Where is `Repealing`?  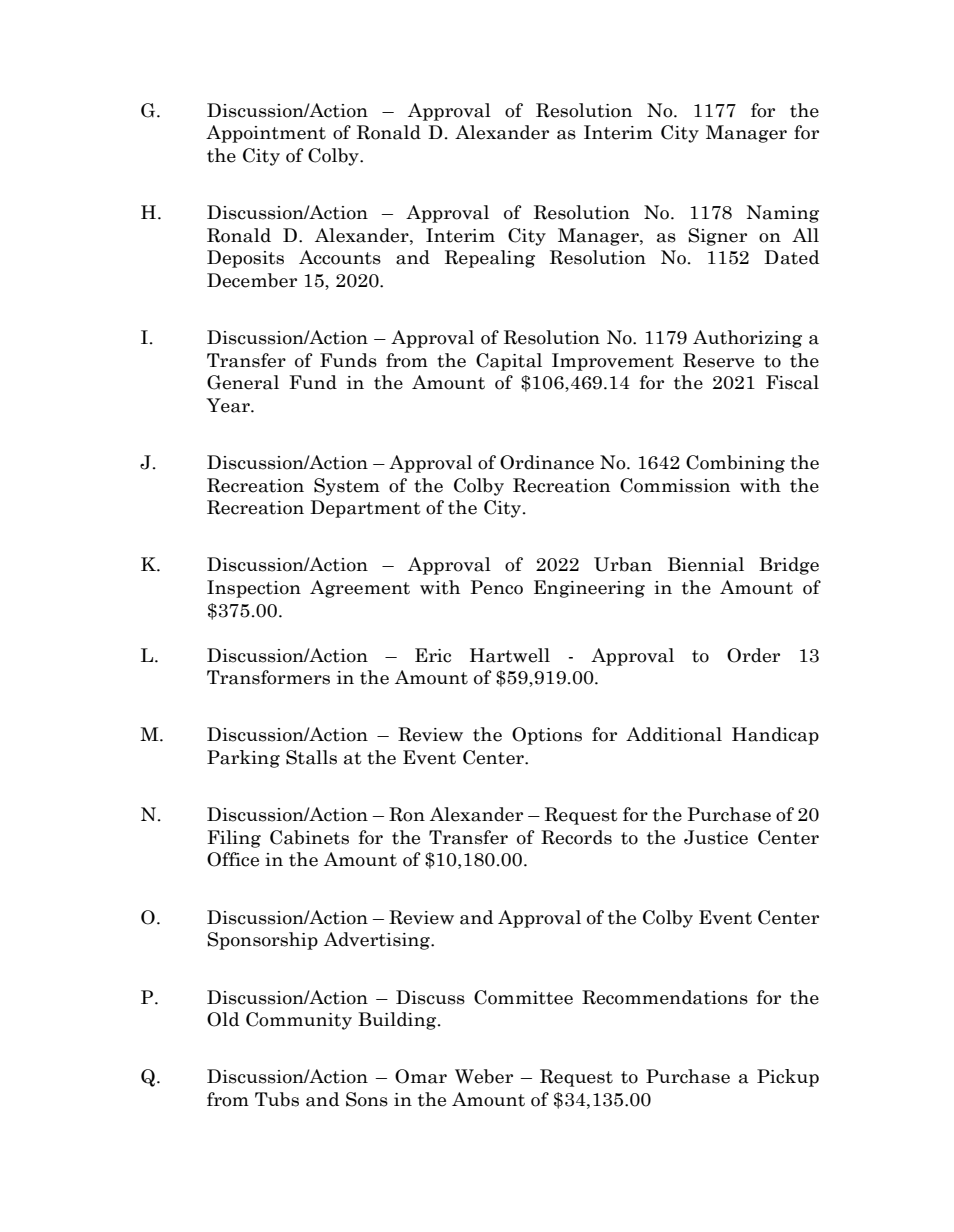 Repealing is located at coordinates (490, 259).
